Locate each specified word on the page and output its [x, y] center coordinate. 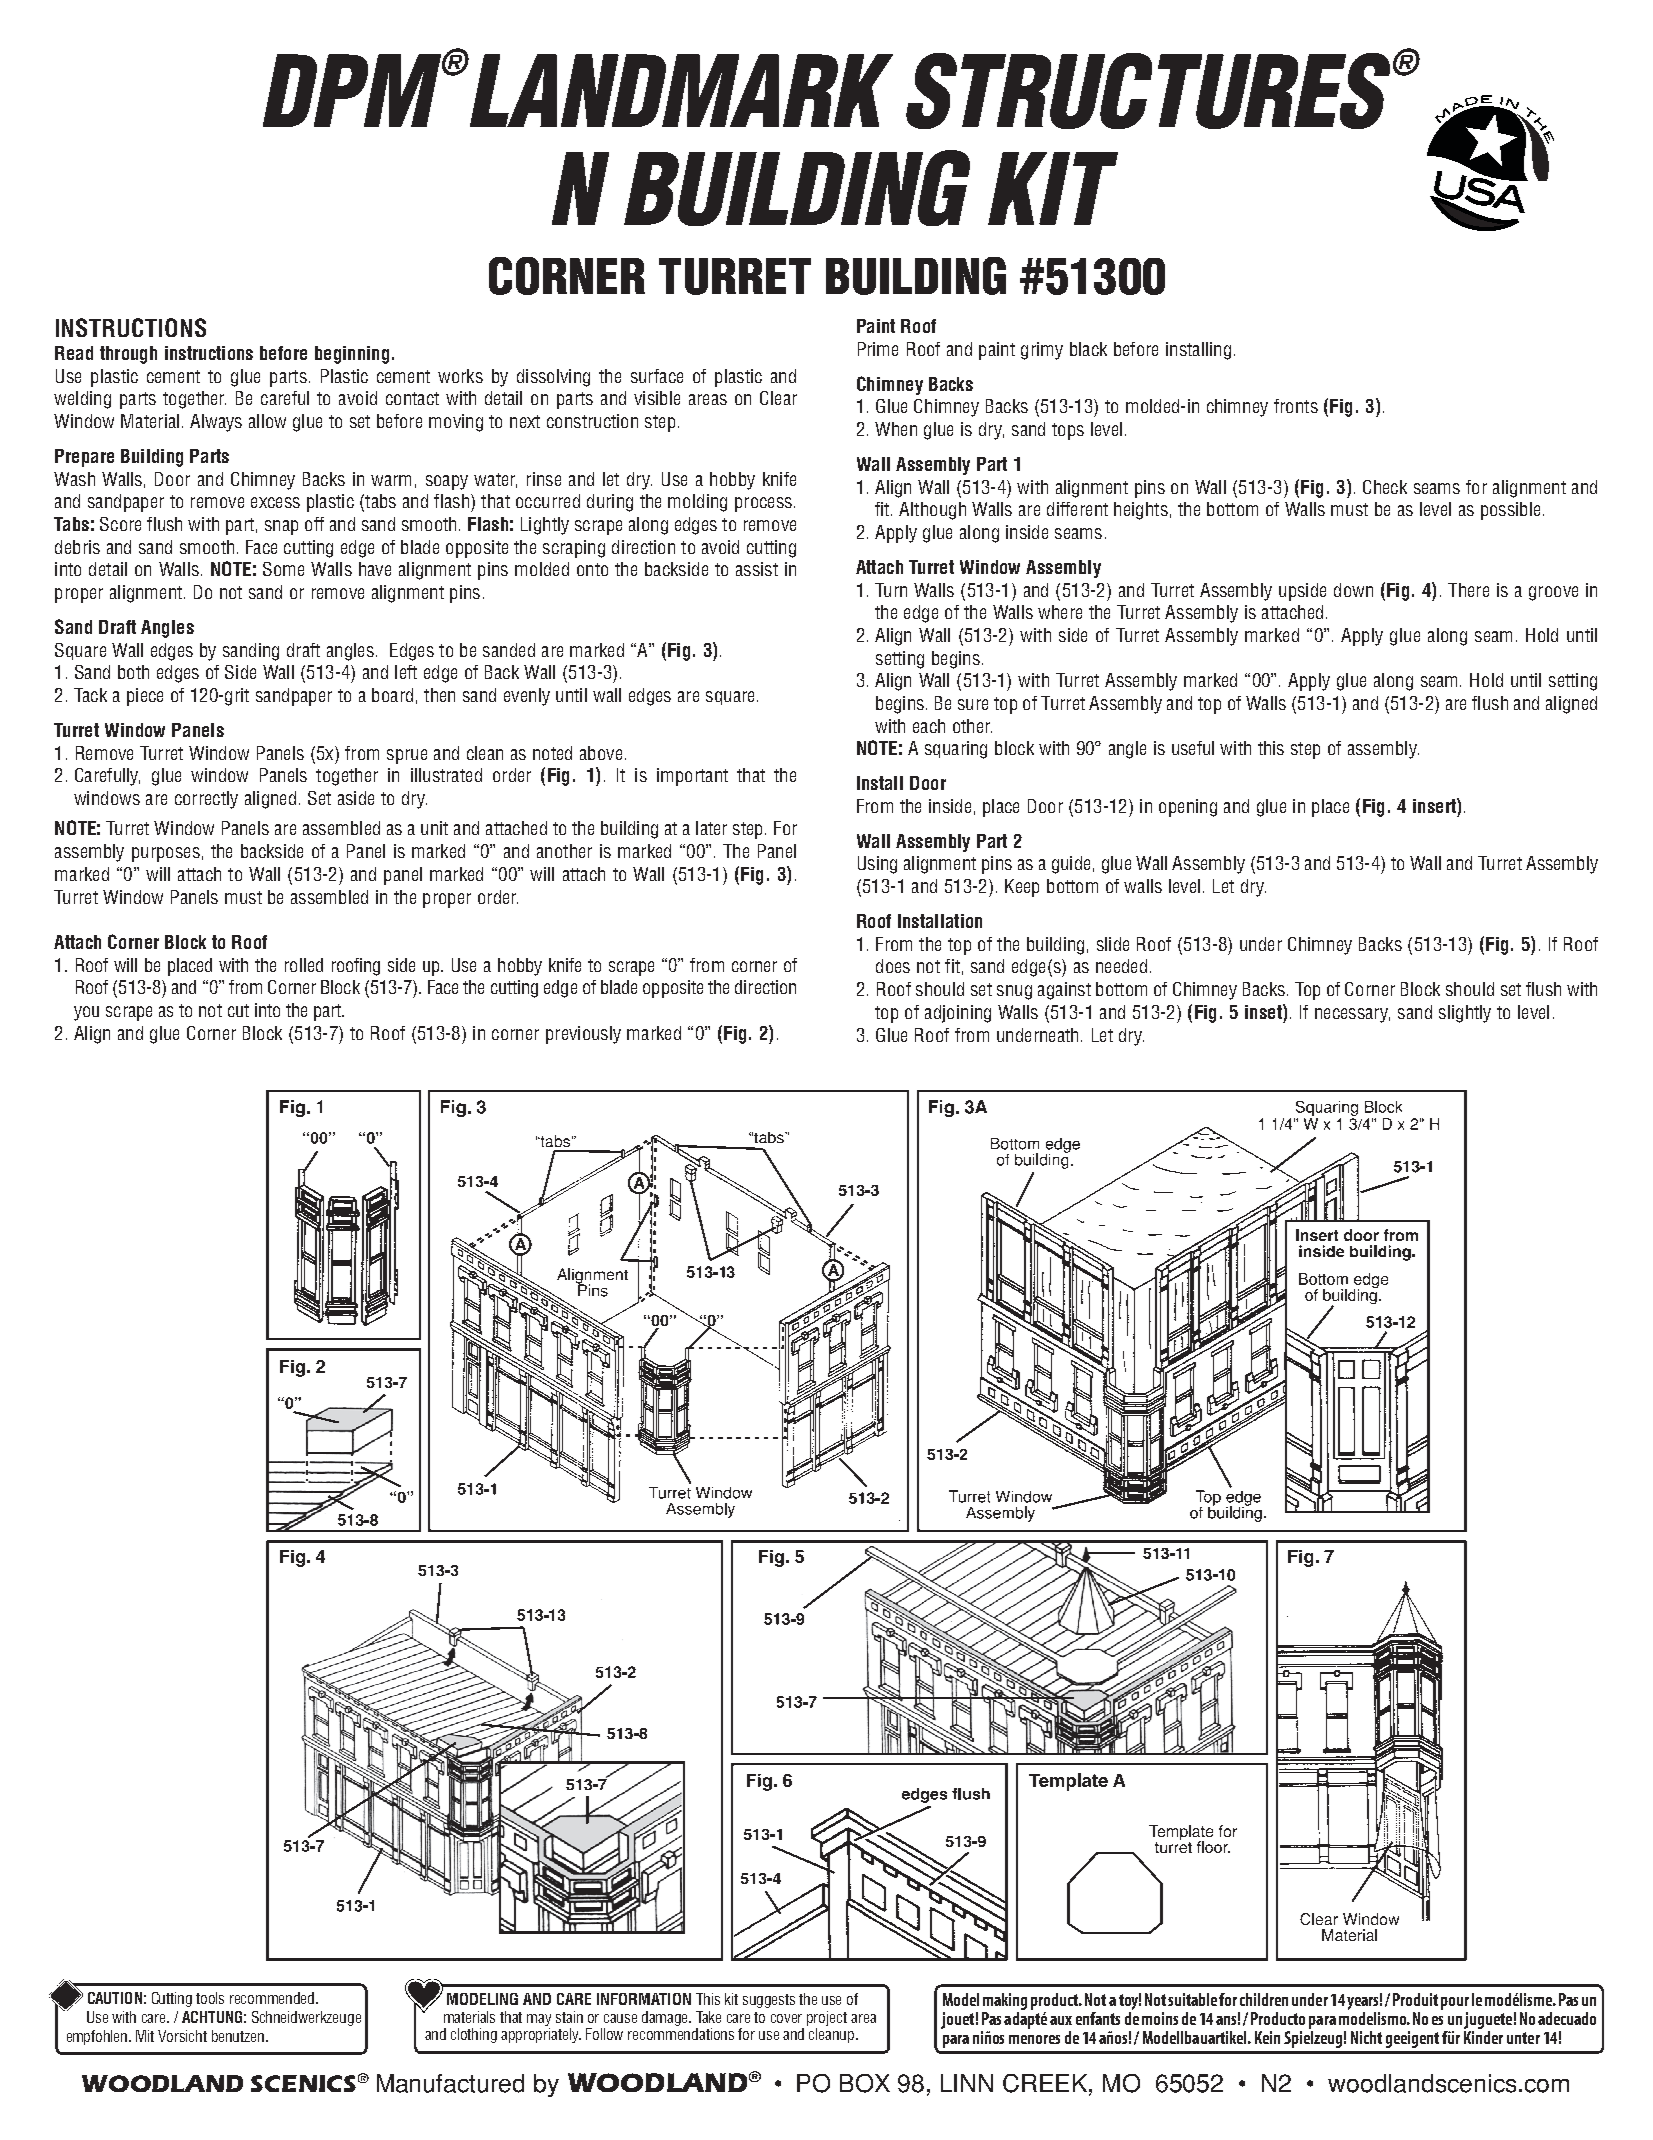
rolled [304, 965]
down [1353, 590]
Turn [891, 590]
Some [283, 569]
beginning [352, 355]
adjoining [958, 1014]
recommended [273, 1998]
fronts [1296, 406]
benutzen [239, 2036]
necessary [1352, 1015]
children [1264, 1999]
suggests [769, 2001]
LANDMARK [680, 90]
